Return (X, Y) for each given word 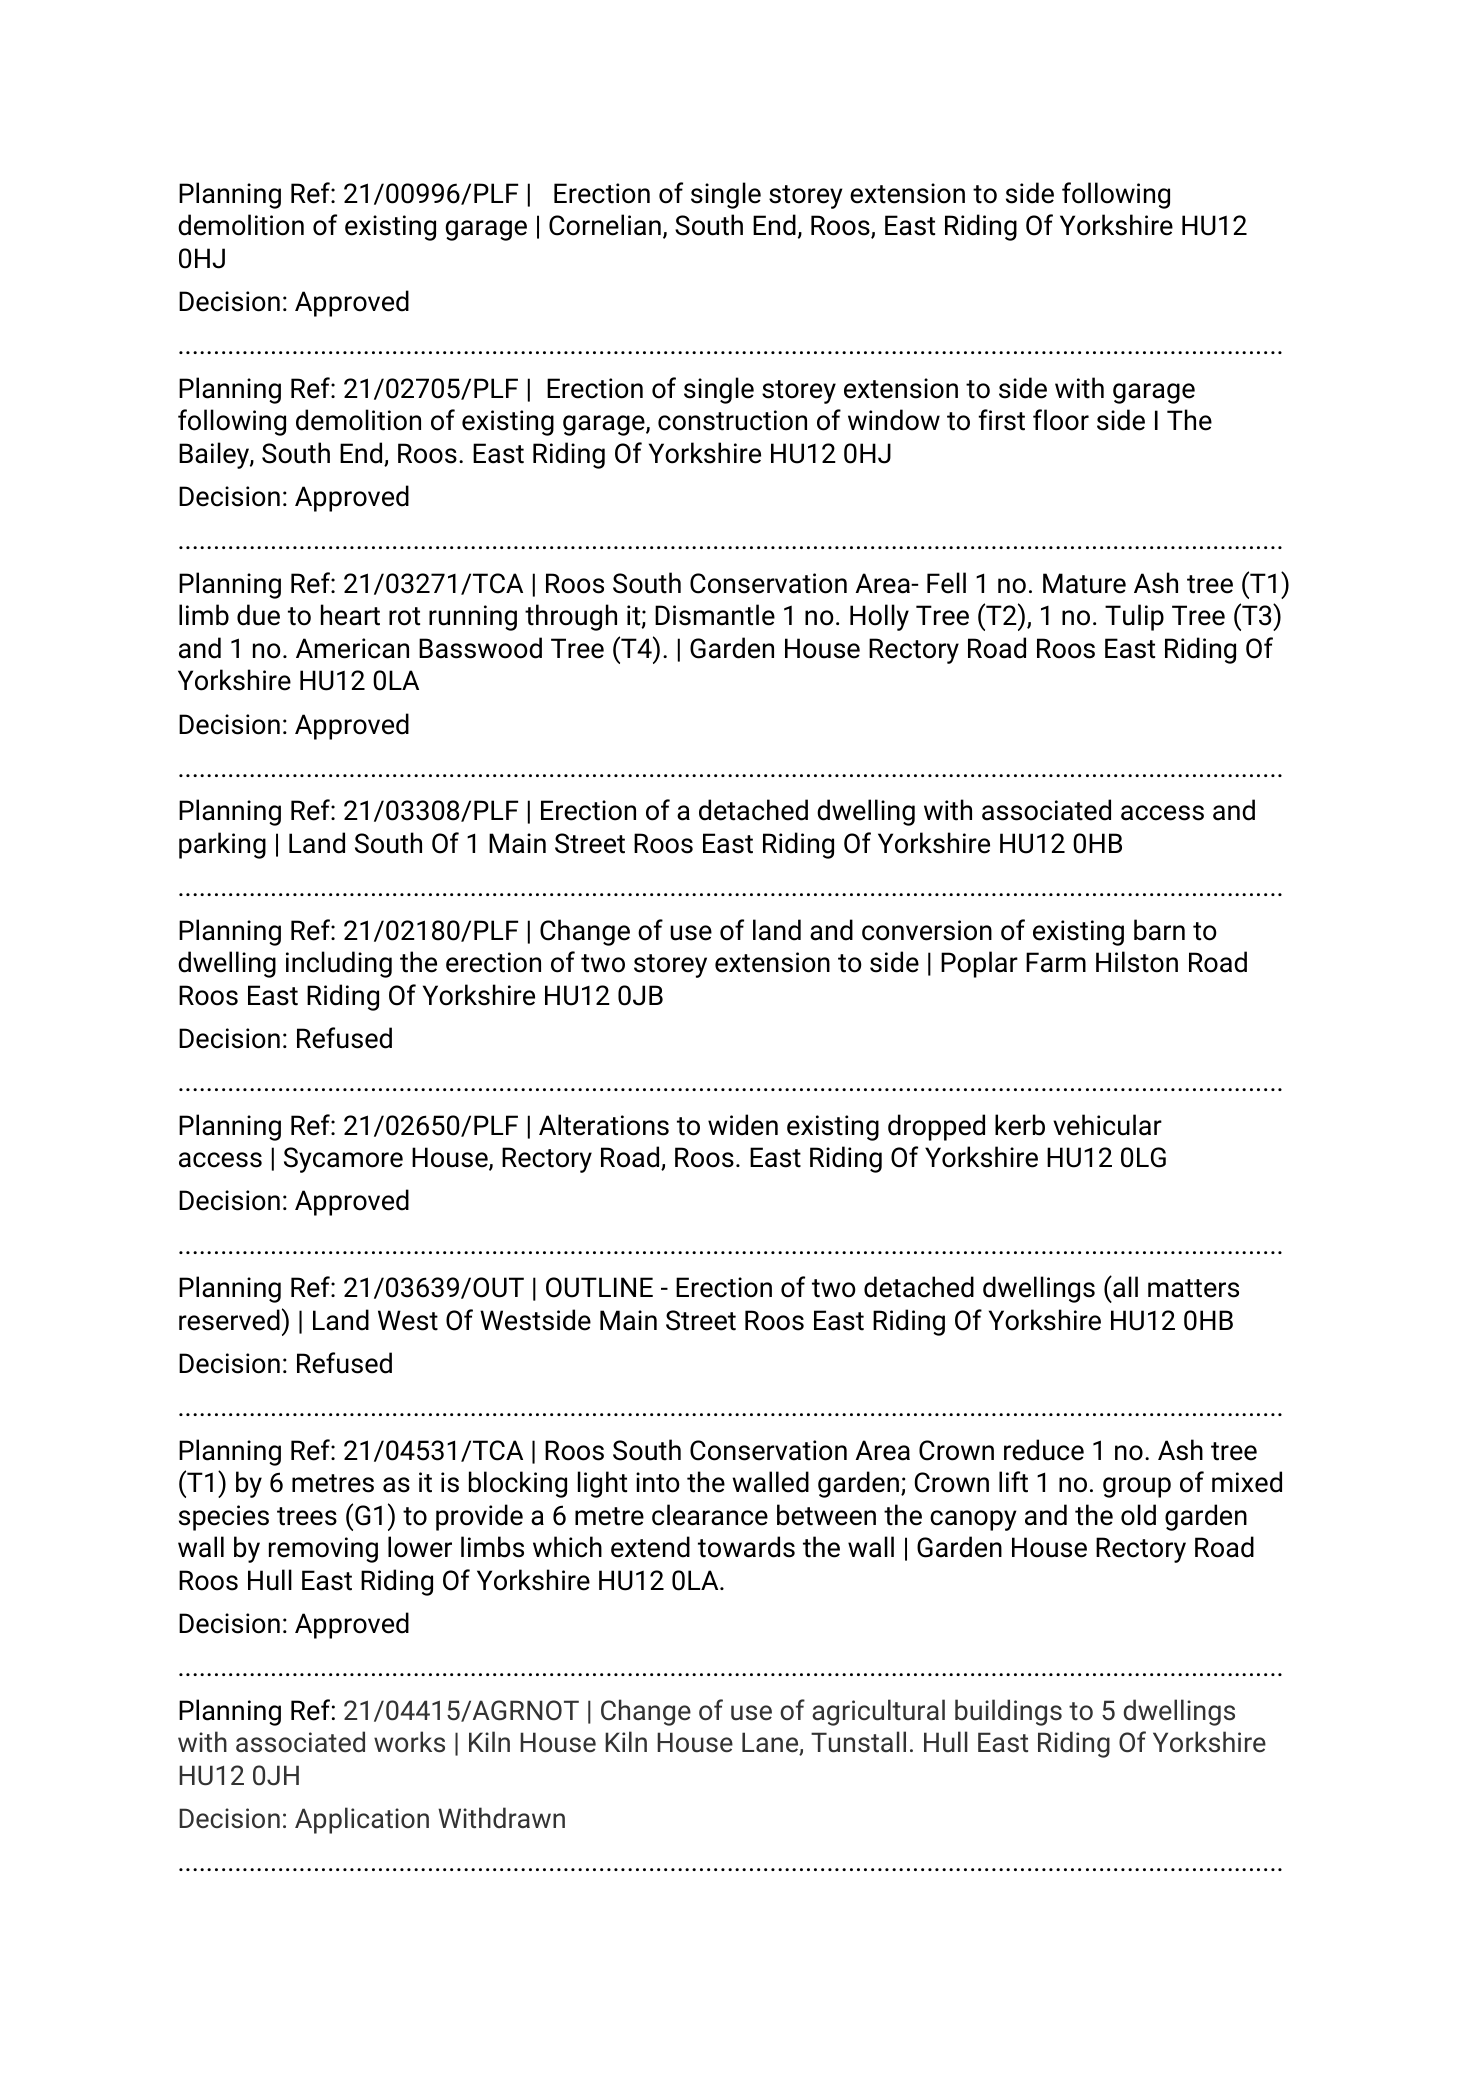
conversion (927, 930)
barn (1159, 930)
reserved (229, 1320)
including (339, 964)
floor (1061, 420)
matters (1193, 1288)
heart (350, 615)
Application (362, 1820)
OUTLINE (599, 1287)
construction (732, 420)
